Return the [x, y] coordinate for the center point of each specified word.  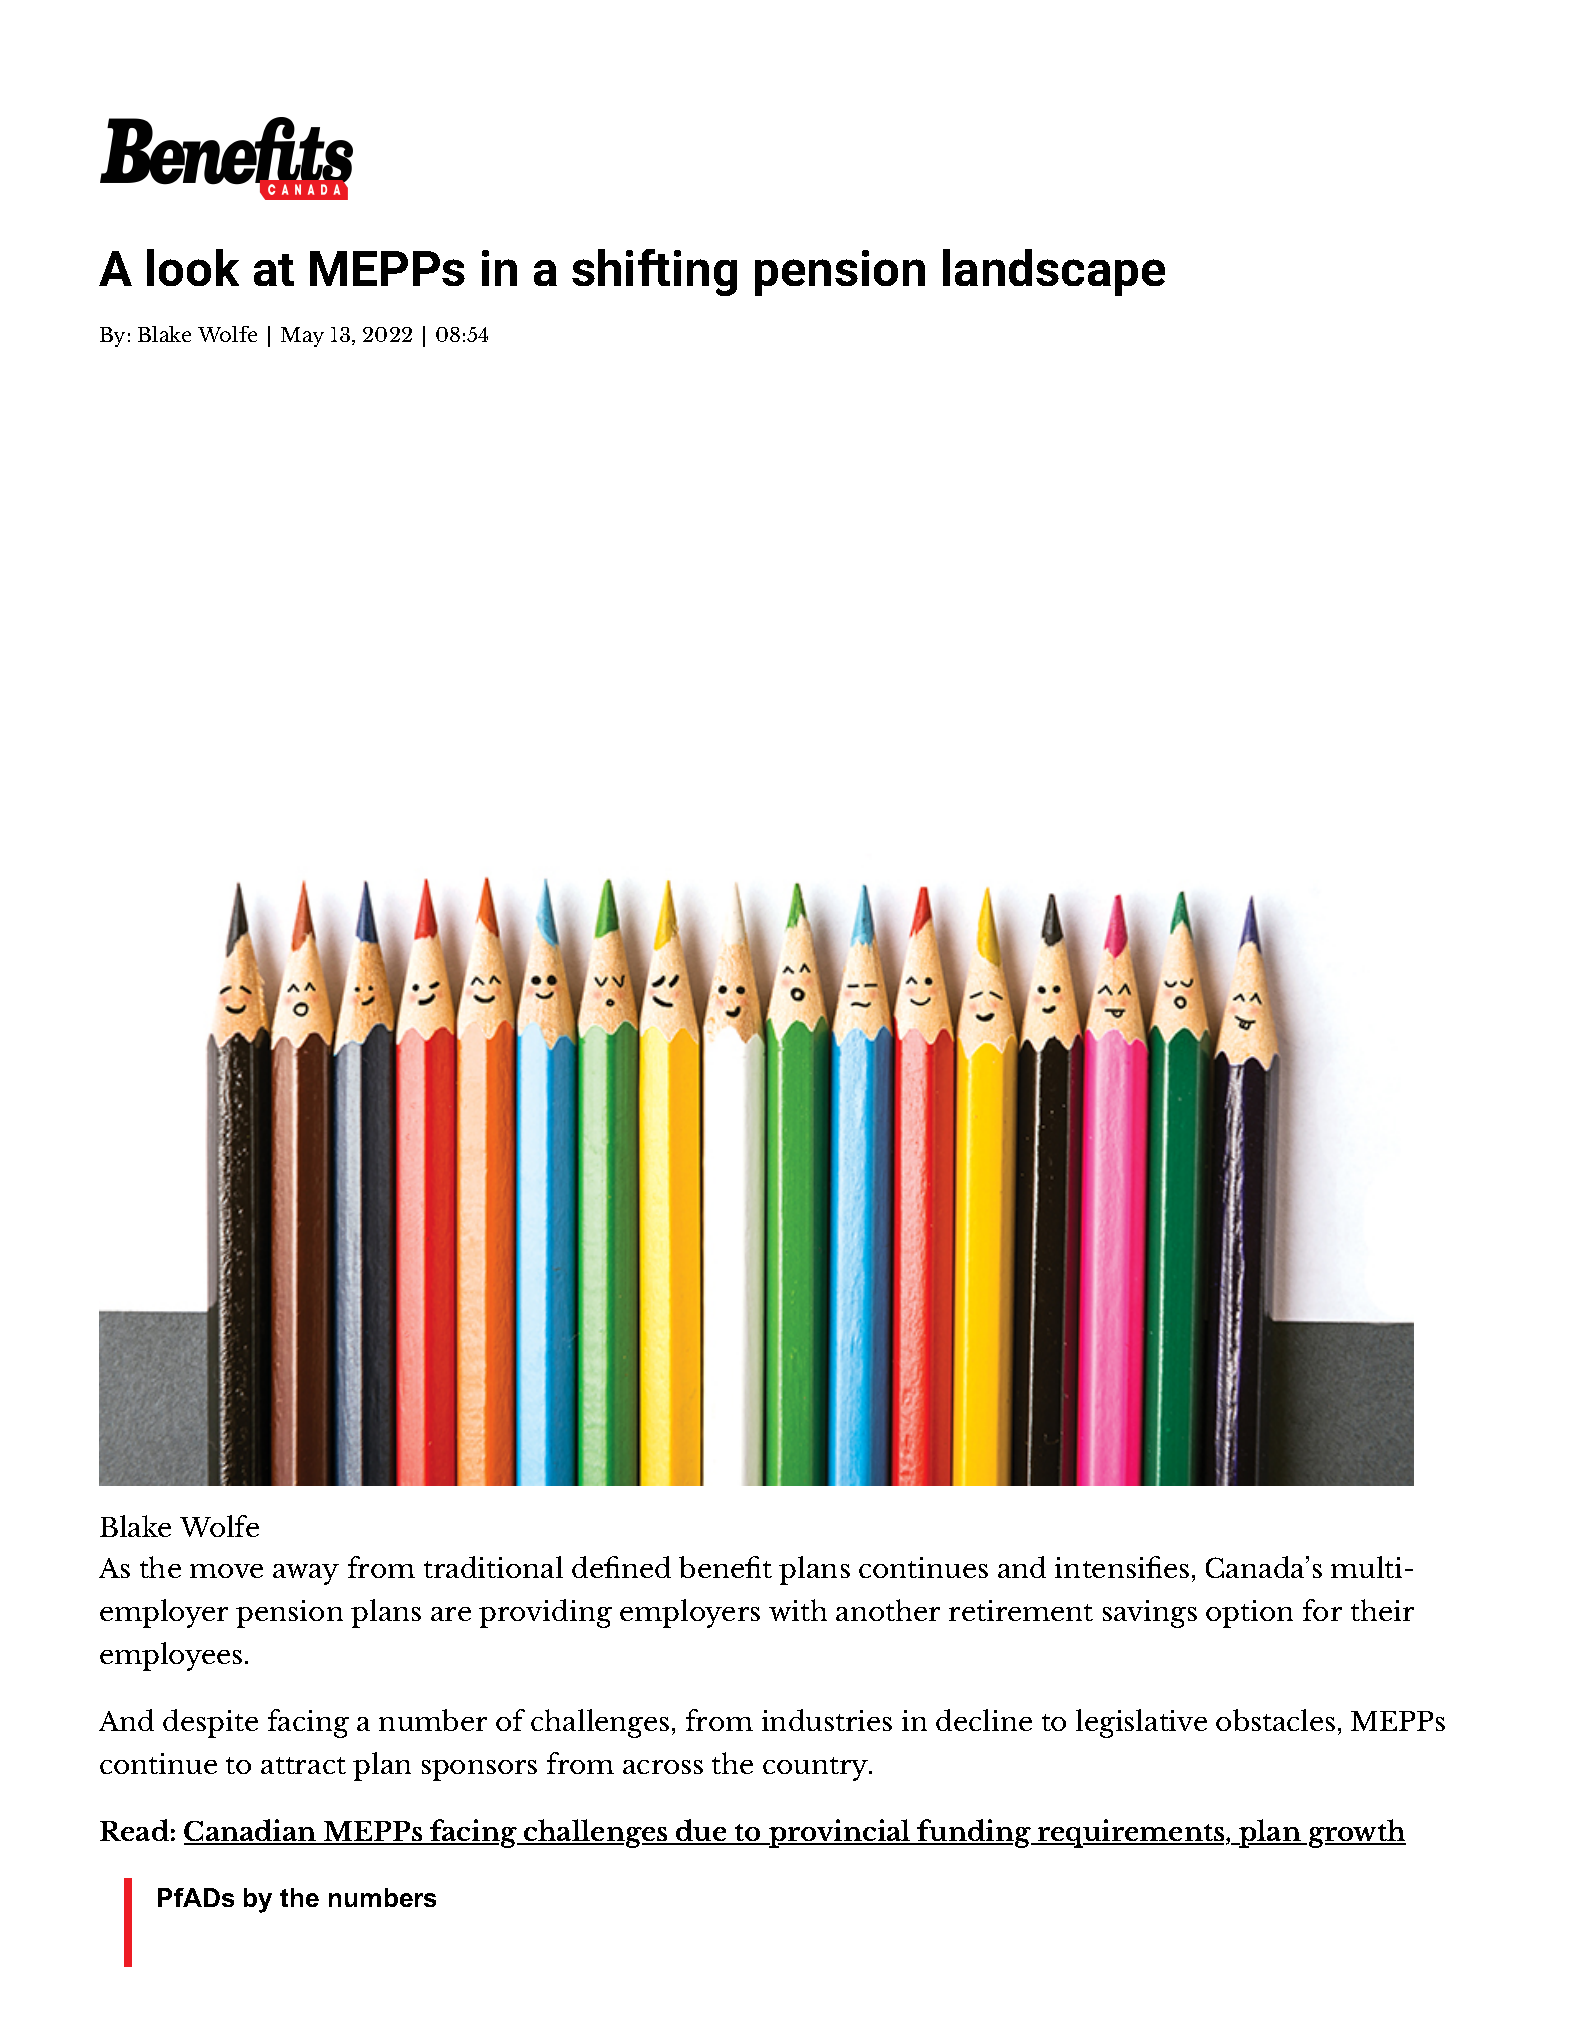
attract [303, 1765]
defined [621, 1567]
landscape [1054, 272]
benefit [725, 1567]
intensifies [1122, 1567]
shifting [654, 272]
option [1249, 1614]
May [302, 337]
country [817, 1769]
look [193, 267]
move [226, 1571]
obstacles [1275, 1720]
